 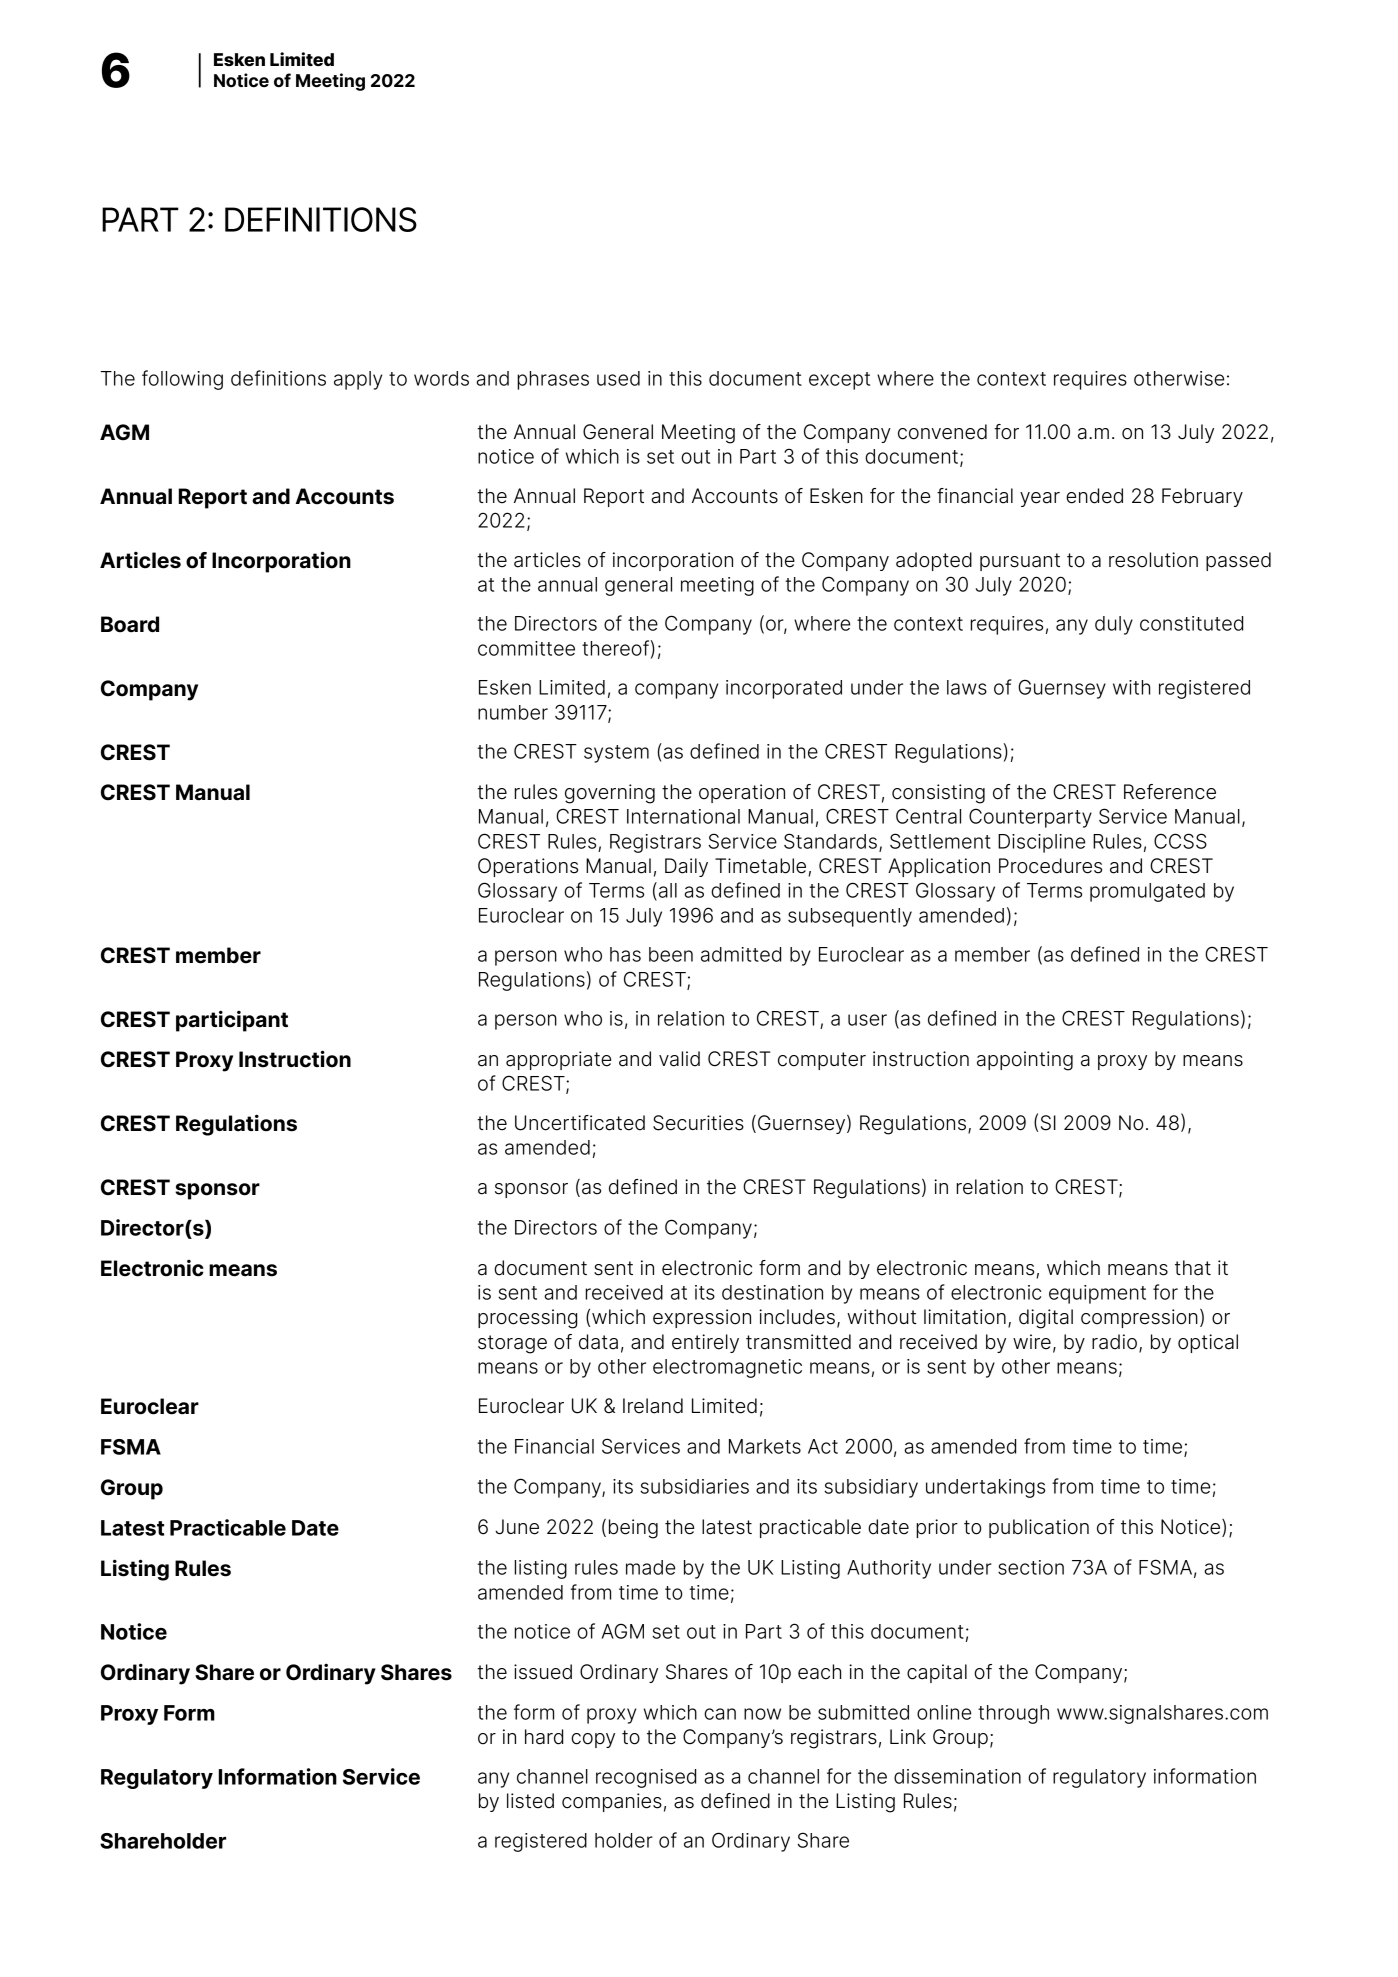 What do you see at coordinates (558, 1060) in the image?
I see `appropriate` at bounding box center [558, 1060].
